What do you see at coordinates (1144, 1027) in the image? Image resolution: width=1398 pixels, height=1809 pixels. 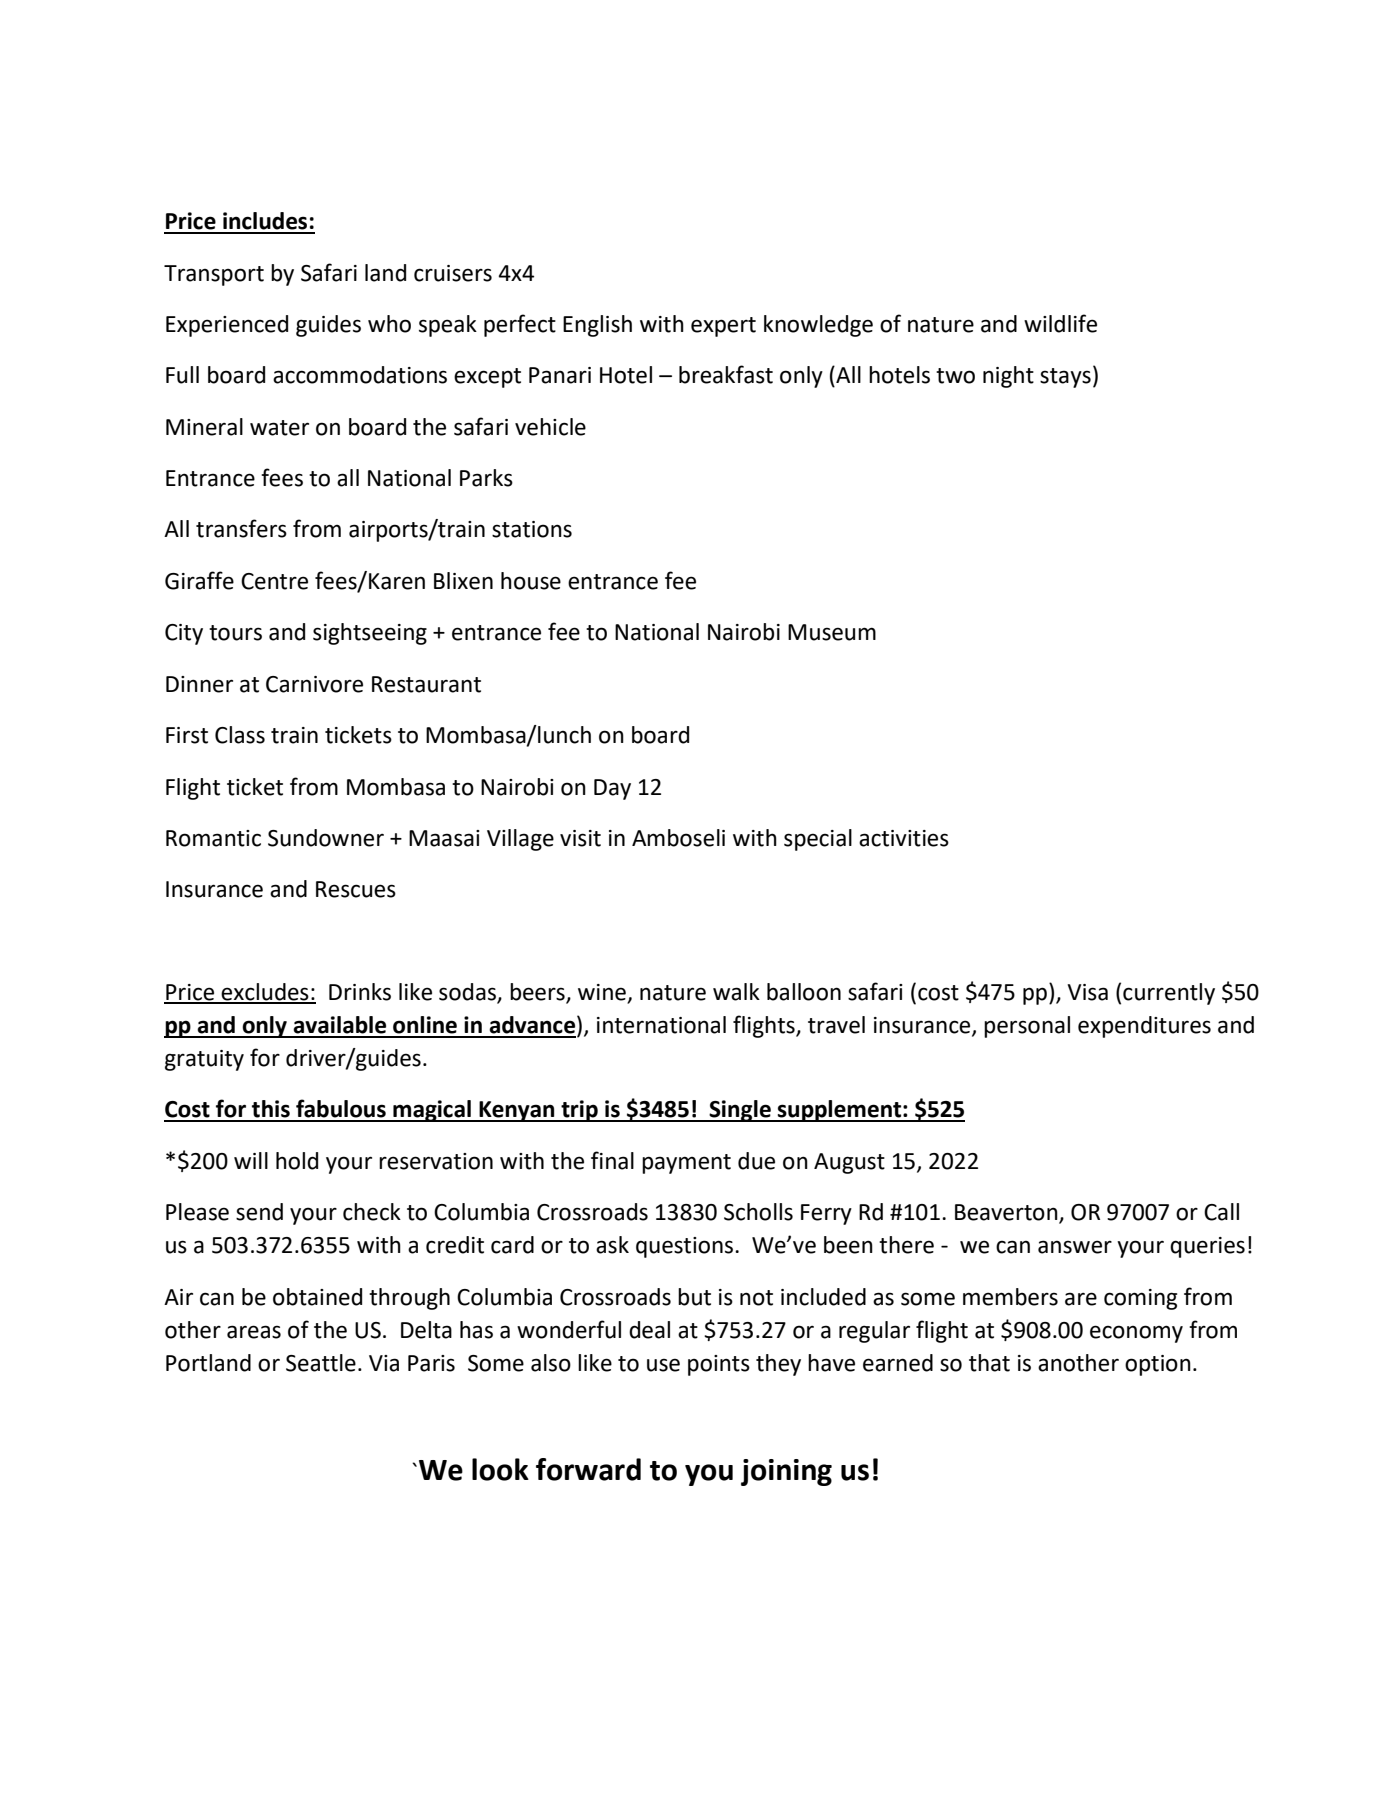 I see `expenditures` at bounding box center [1144, 1027].
